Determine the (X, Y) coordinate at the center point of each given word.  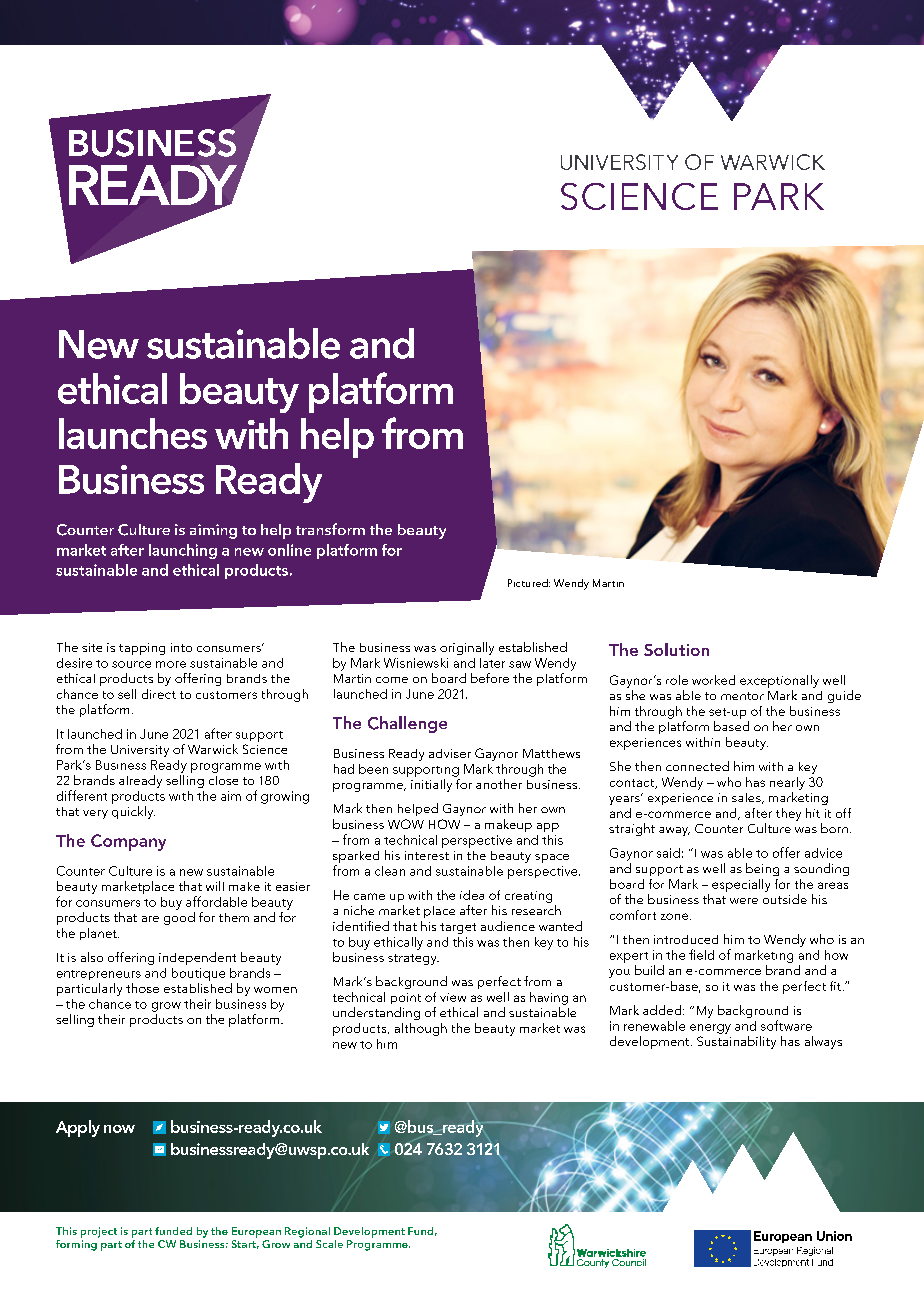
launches (133, 433)
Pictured (529, 583)
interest (427, 855)
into (181, 647)
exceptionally (779, 681)
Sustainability (736, 1042)
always (823, 1042)
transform (330, 529)
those (142, 988)
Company (128, 842)
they (788, 814)
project (99, 1232)
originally (467, 648)
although (421, 1029)
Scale (329, 1244)
